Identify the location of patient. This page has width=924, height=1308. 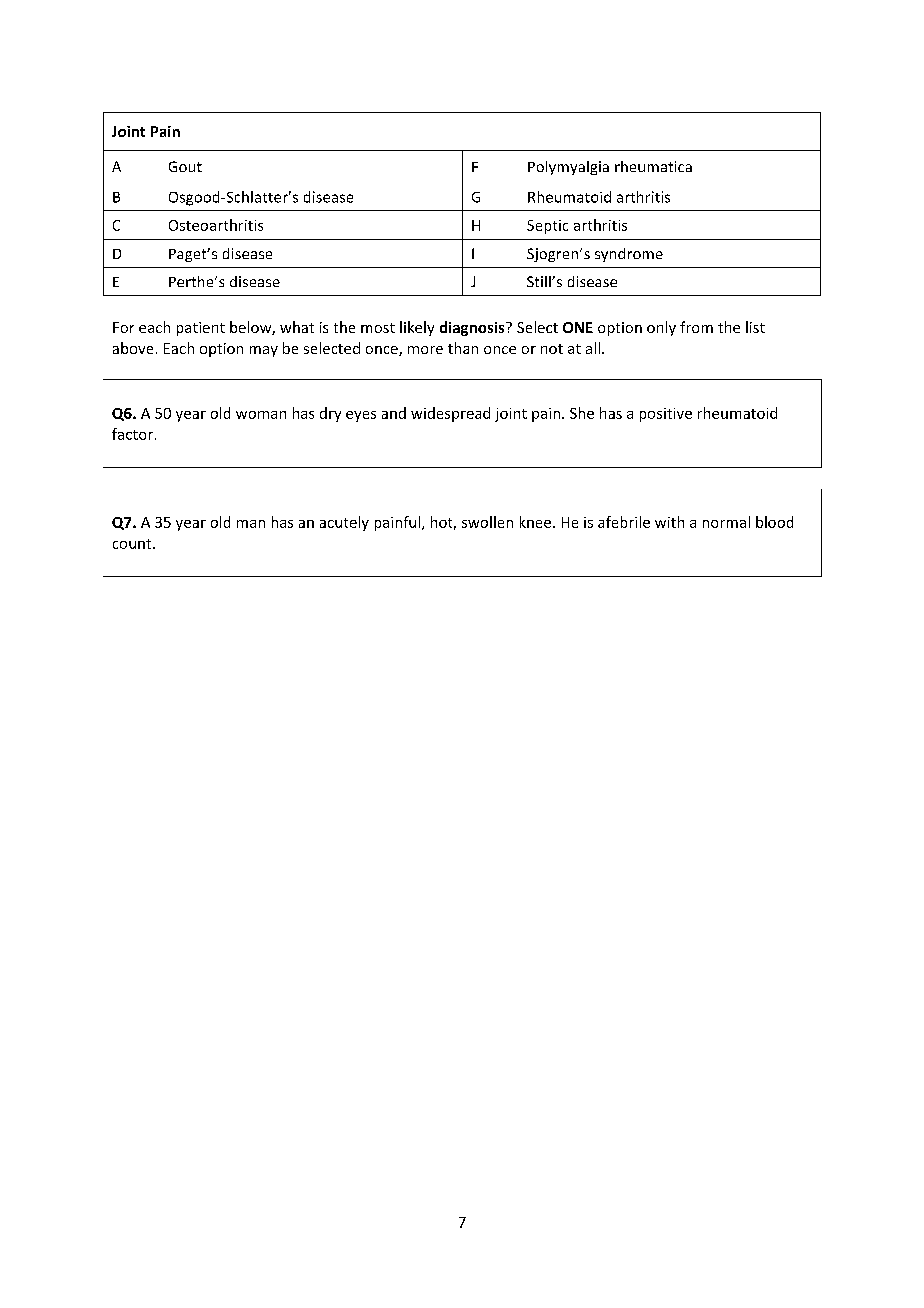
(201, 329).
